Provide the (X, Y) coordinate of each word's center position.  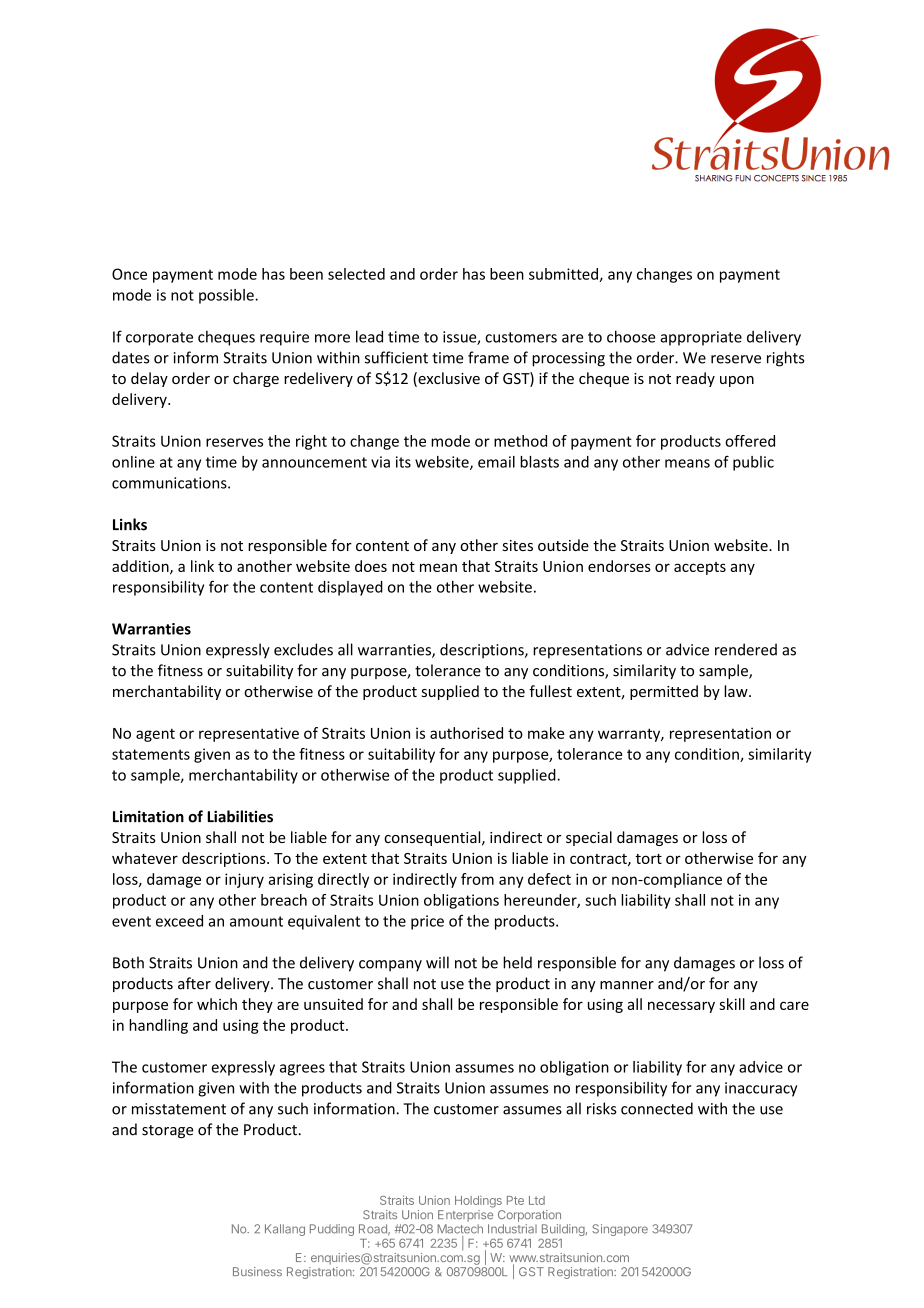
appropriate (701, 338)
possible (227, 296)
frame (488, 357)
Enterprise (465, 1216)
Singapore (620, 1230)
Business (257, 1271)
